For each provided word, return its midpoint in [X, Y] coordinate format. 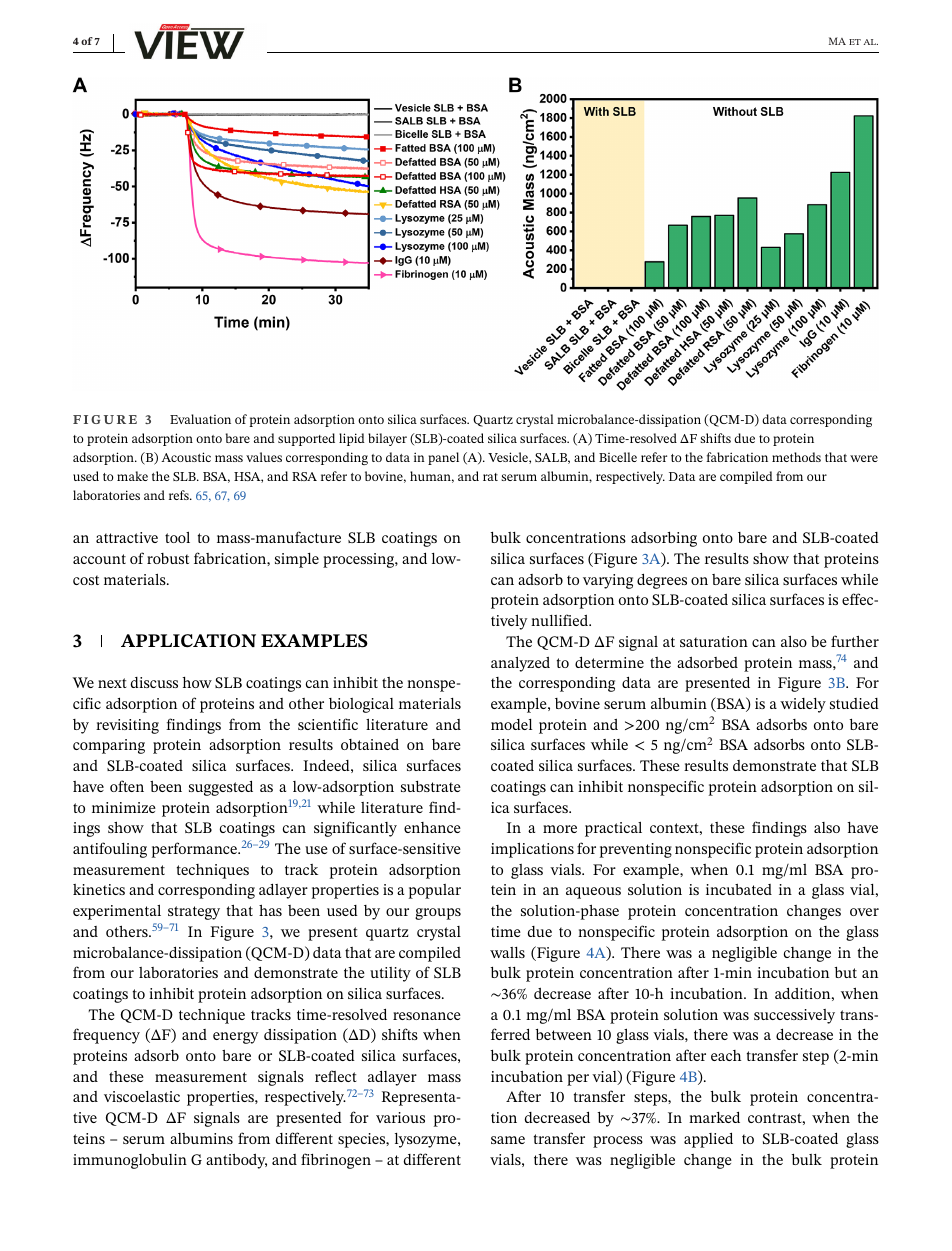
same [508, 1140]
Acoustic [186, 457]
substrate [431, 786]
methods [796, 457]
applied [708, 1140]
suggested [221, 788]
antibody [236, 1161]
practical [613, 829]
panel [443, 458]
